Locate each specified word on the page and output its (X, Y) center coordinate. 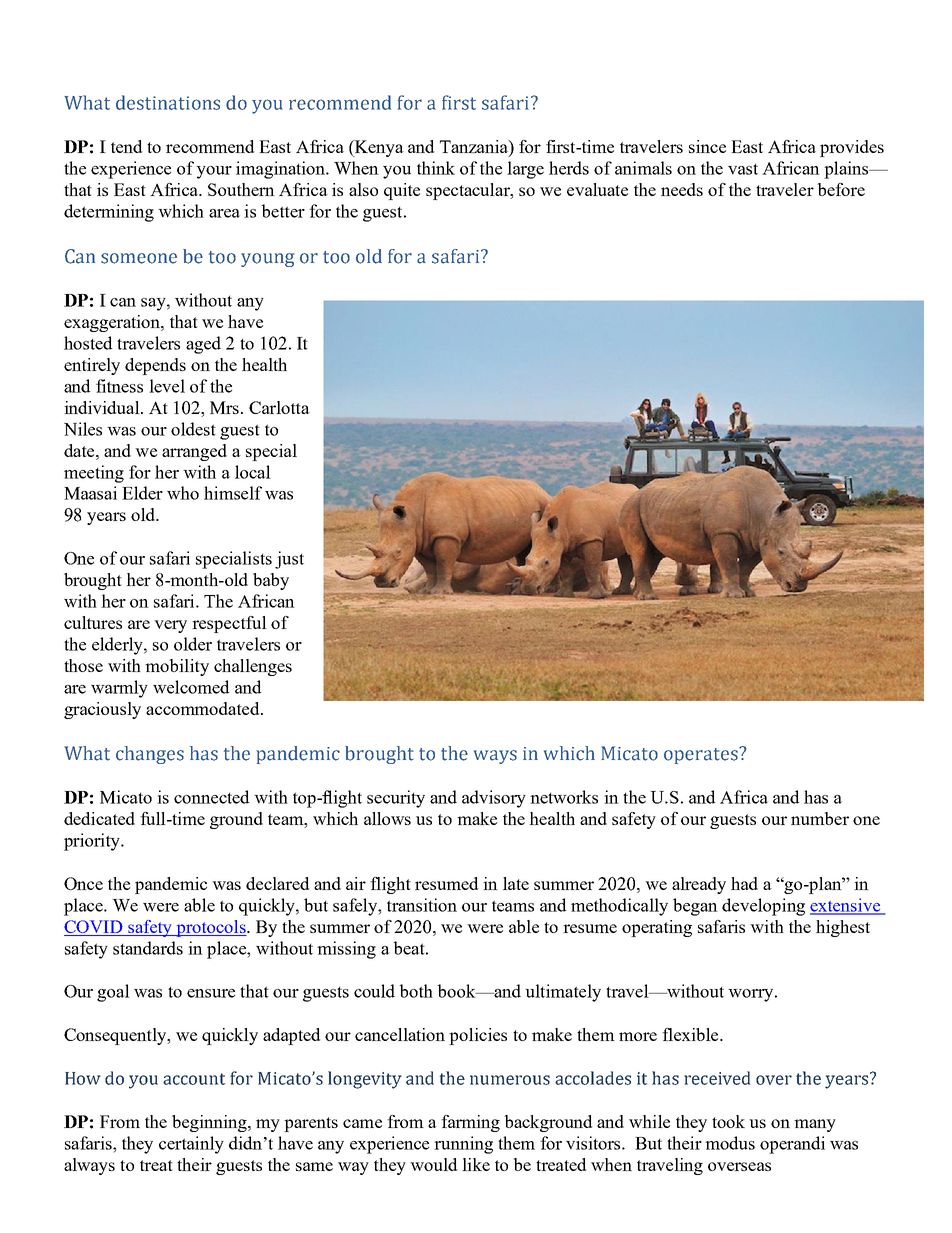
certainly (191, 1145)
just (289, 560)
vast (743, 169)
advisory (494, 799)
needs (682, 189)
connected (211, 797)
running (463, 1145)
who (183, 493)
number (820, 818)
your (214, 172)
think (436, 168)
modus (730, 1143)
